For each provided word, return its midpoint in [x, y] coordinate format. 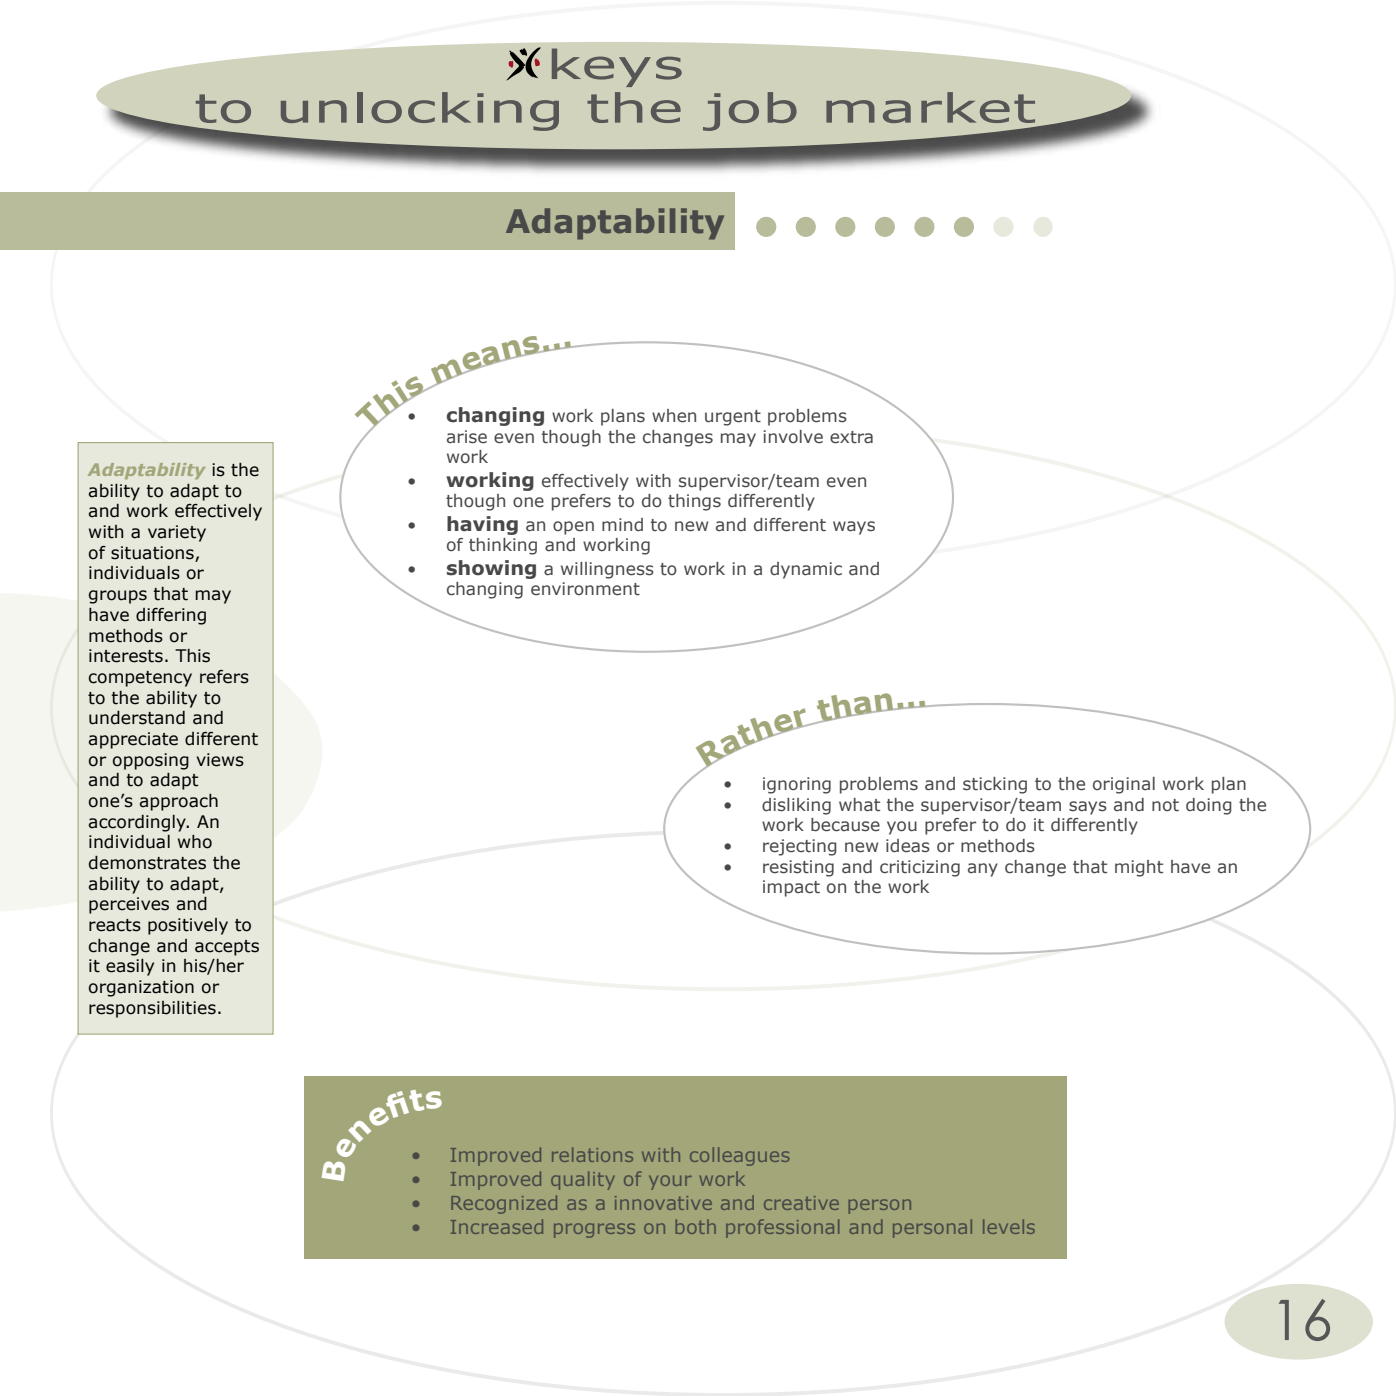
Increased [497, 1226]
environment [585, 589]
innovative [663, 1203]
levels [1009, 1226]
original [1124, 785]
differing [171, 616]
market [930, 107]
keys [617, 67]
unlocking [420, 111]
